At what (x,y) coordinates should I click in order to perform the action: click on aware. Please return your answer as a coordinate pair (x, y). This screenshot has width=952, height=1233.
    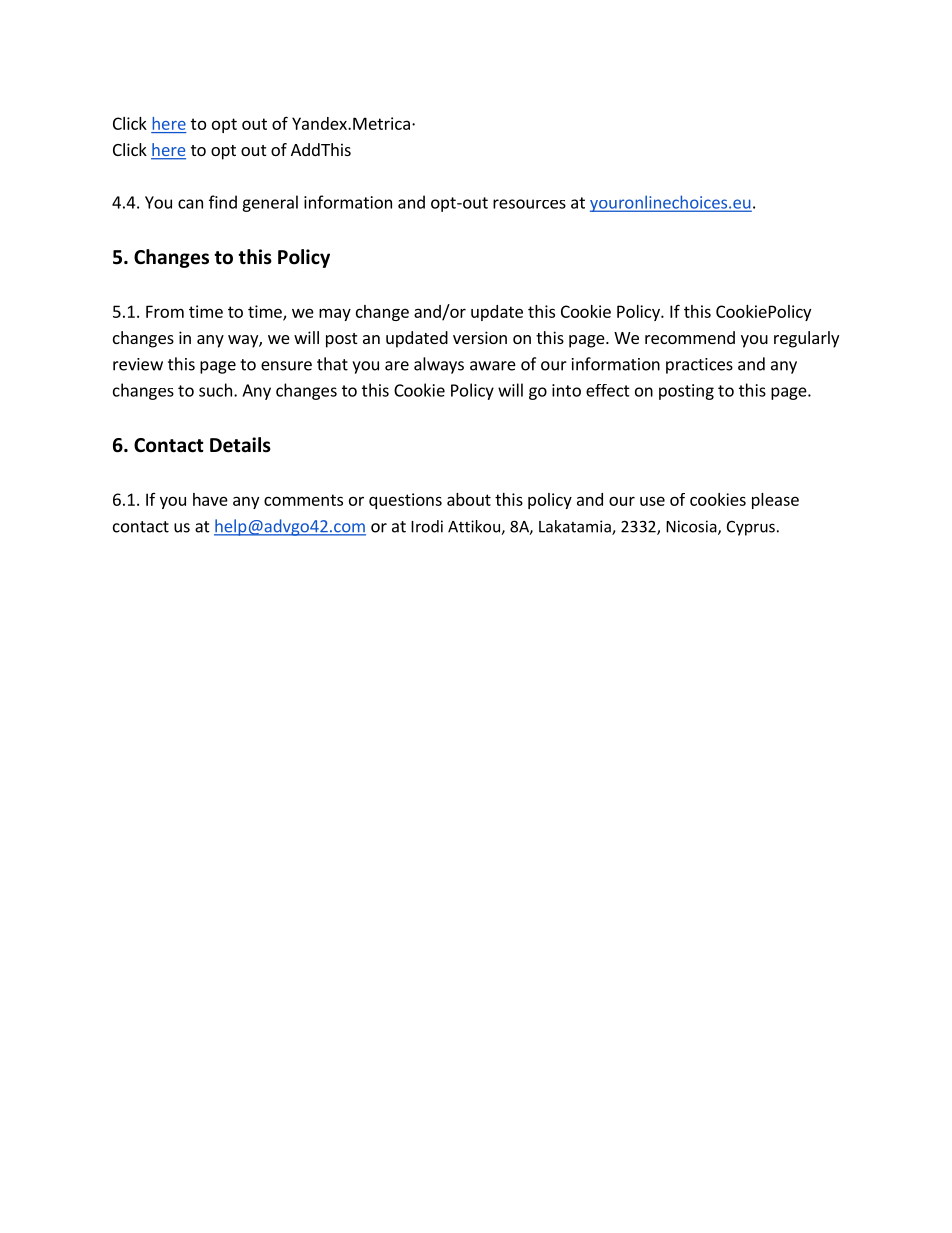
    Looking at the image, I should click on (493, 366).
